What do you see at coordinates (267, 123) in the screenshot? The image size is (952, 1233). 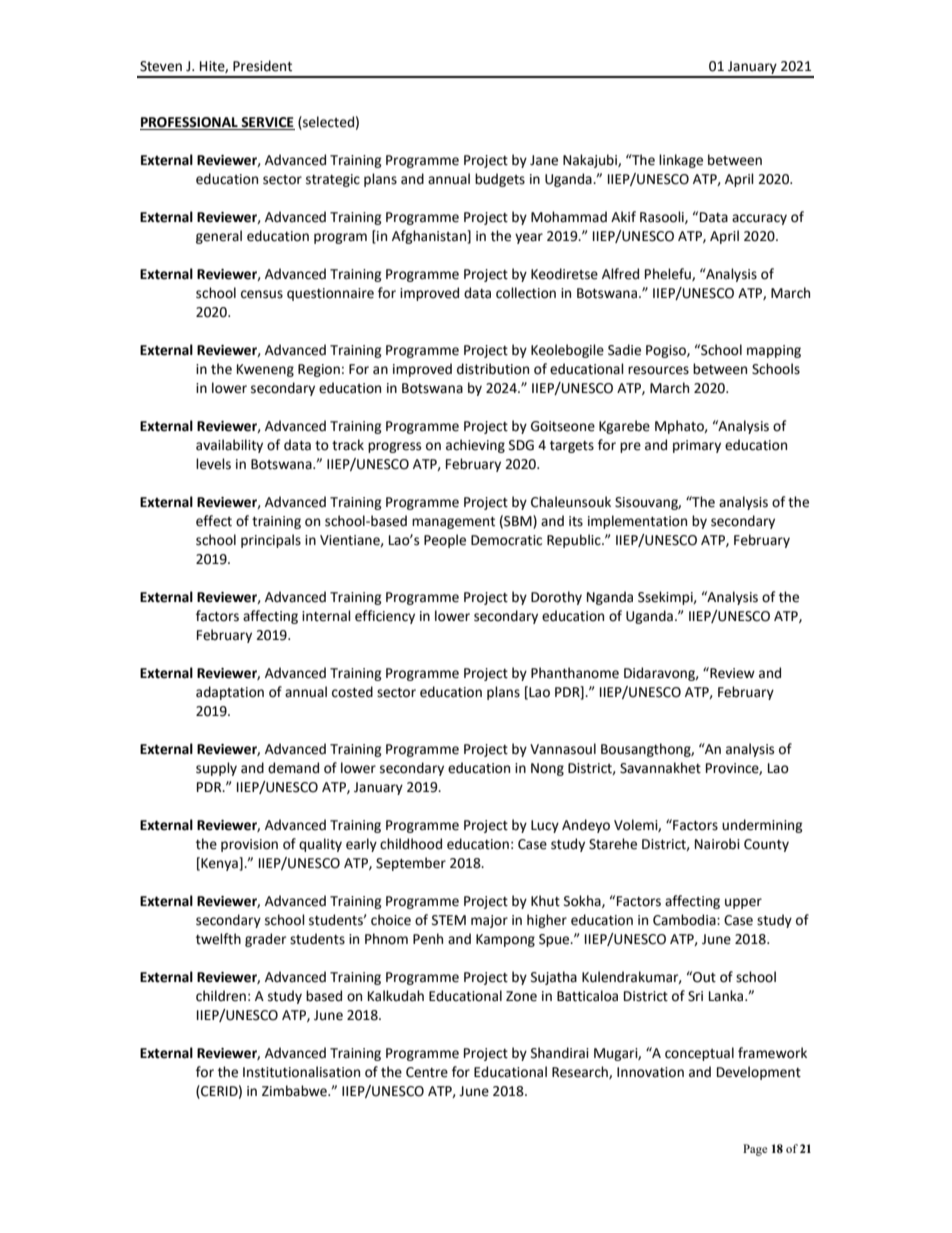 I see `SERVICE` at bounding box center [267, 123].
